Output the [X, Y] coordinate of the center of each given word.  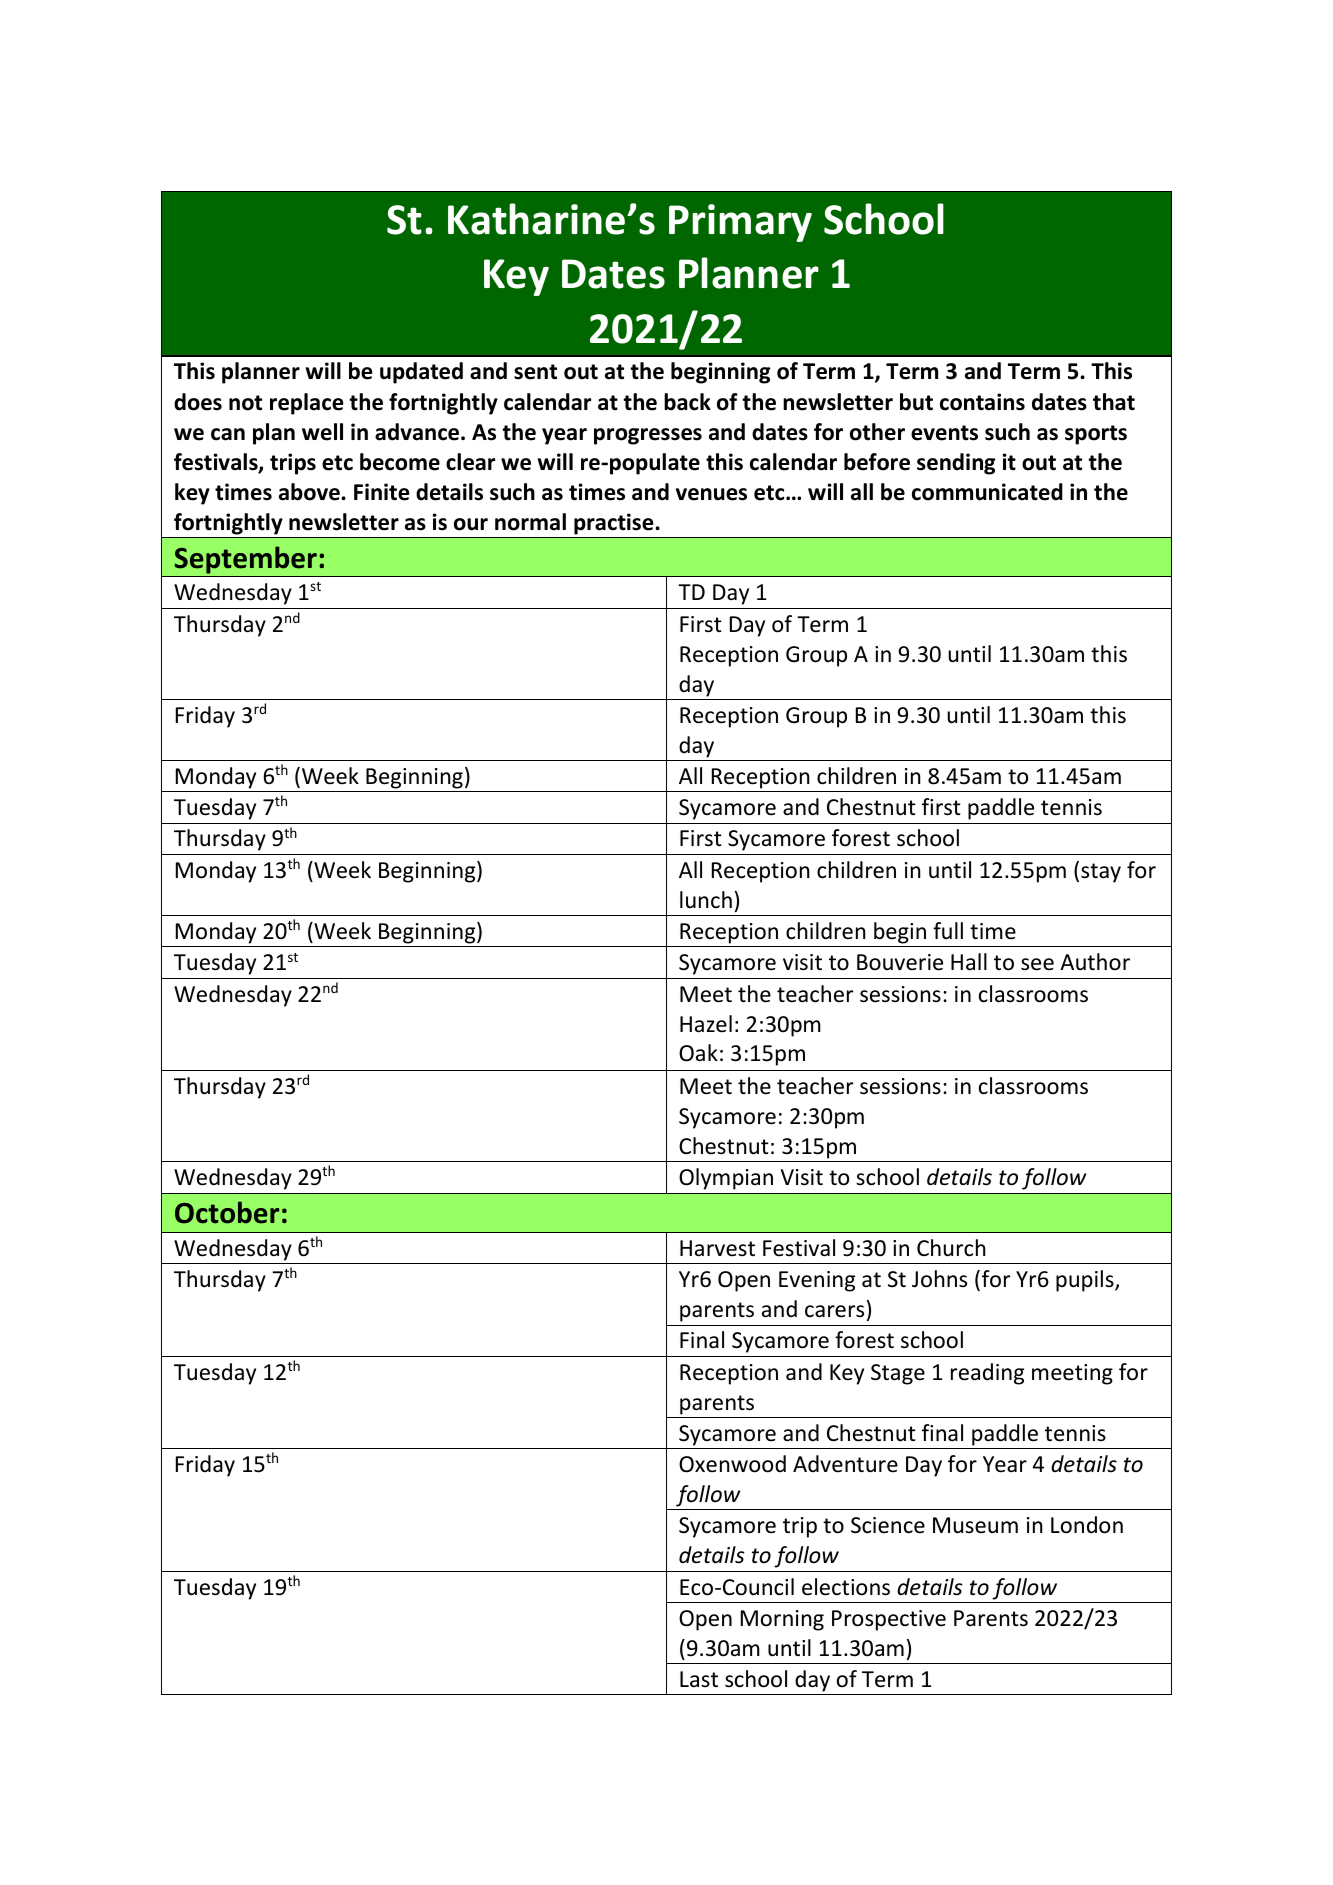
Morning [782, 1620]
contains [982, 402]
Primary [740, 223]
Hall [969, 961]
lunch [706, 900]
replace [307, 404]
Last [699, 1679]
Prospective [889, 1620]
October [227, 1212]
